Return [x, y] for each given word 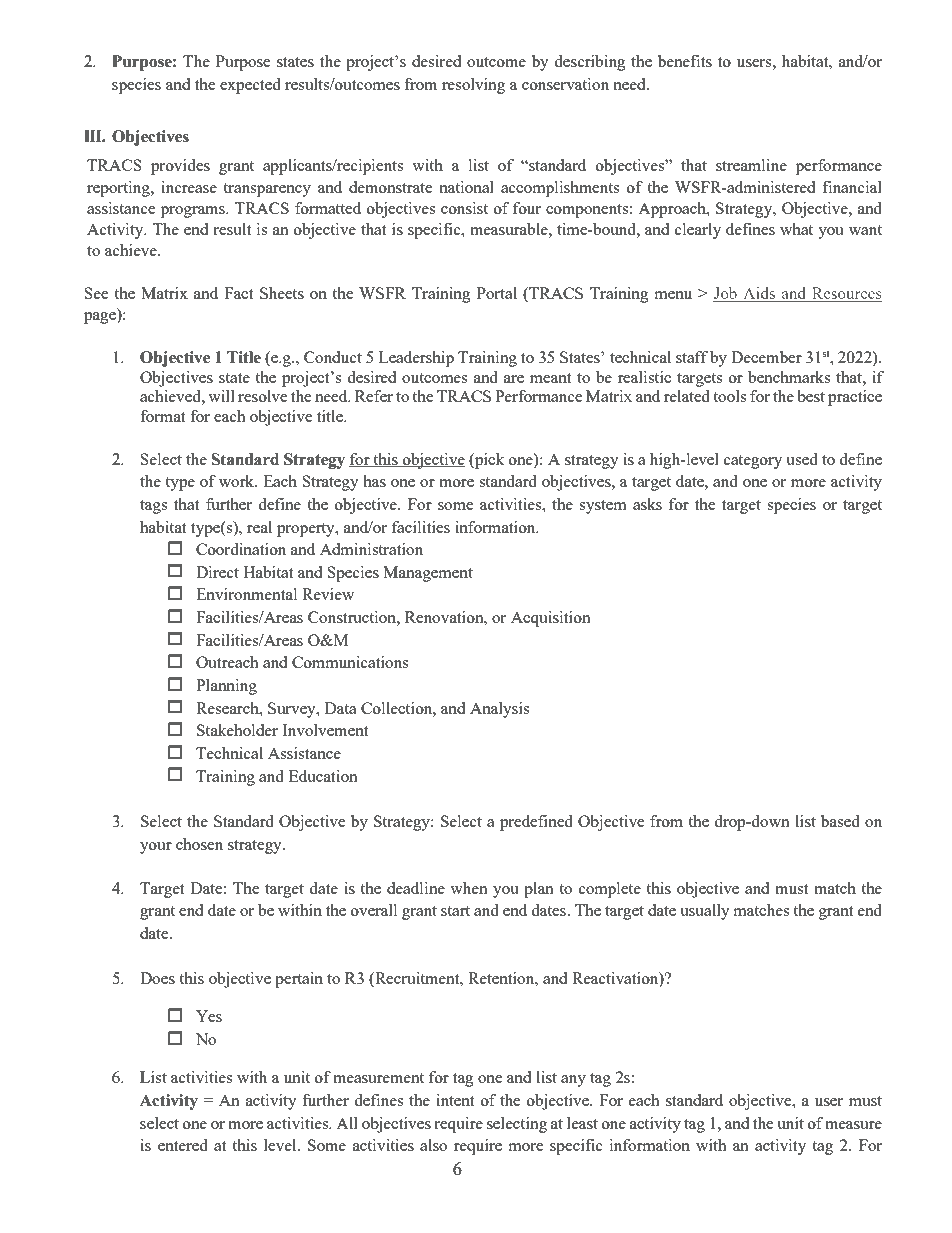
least [582, 1123]
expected [250, 86]
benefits [685, 61]
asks [647, 504]
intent [455, 1100]
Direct [217, 572]
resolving [473, 86]
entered [183, 1145]
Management [428, 574]
